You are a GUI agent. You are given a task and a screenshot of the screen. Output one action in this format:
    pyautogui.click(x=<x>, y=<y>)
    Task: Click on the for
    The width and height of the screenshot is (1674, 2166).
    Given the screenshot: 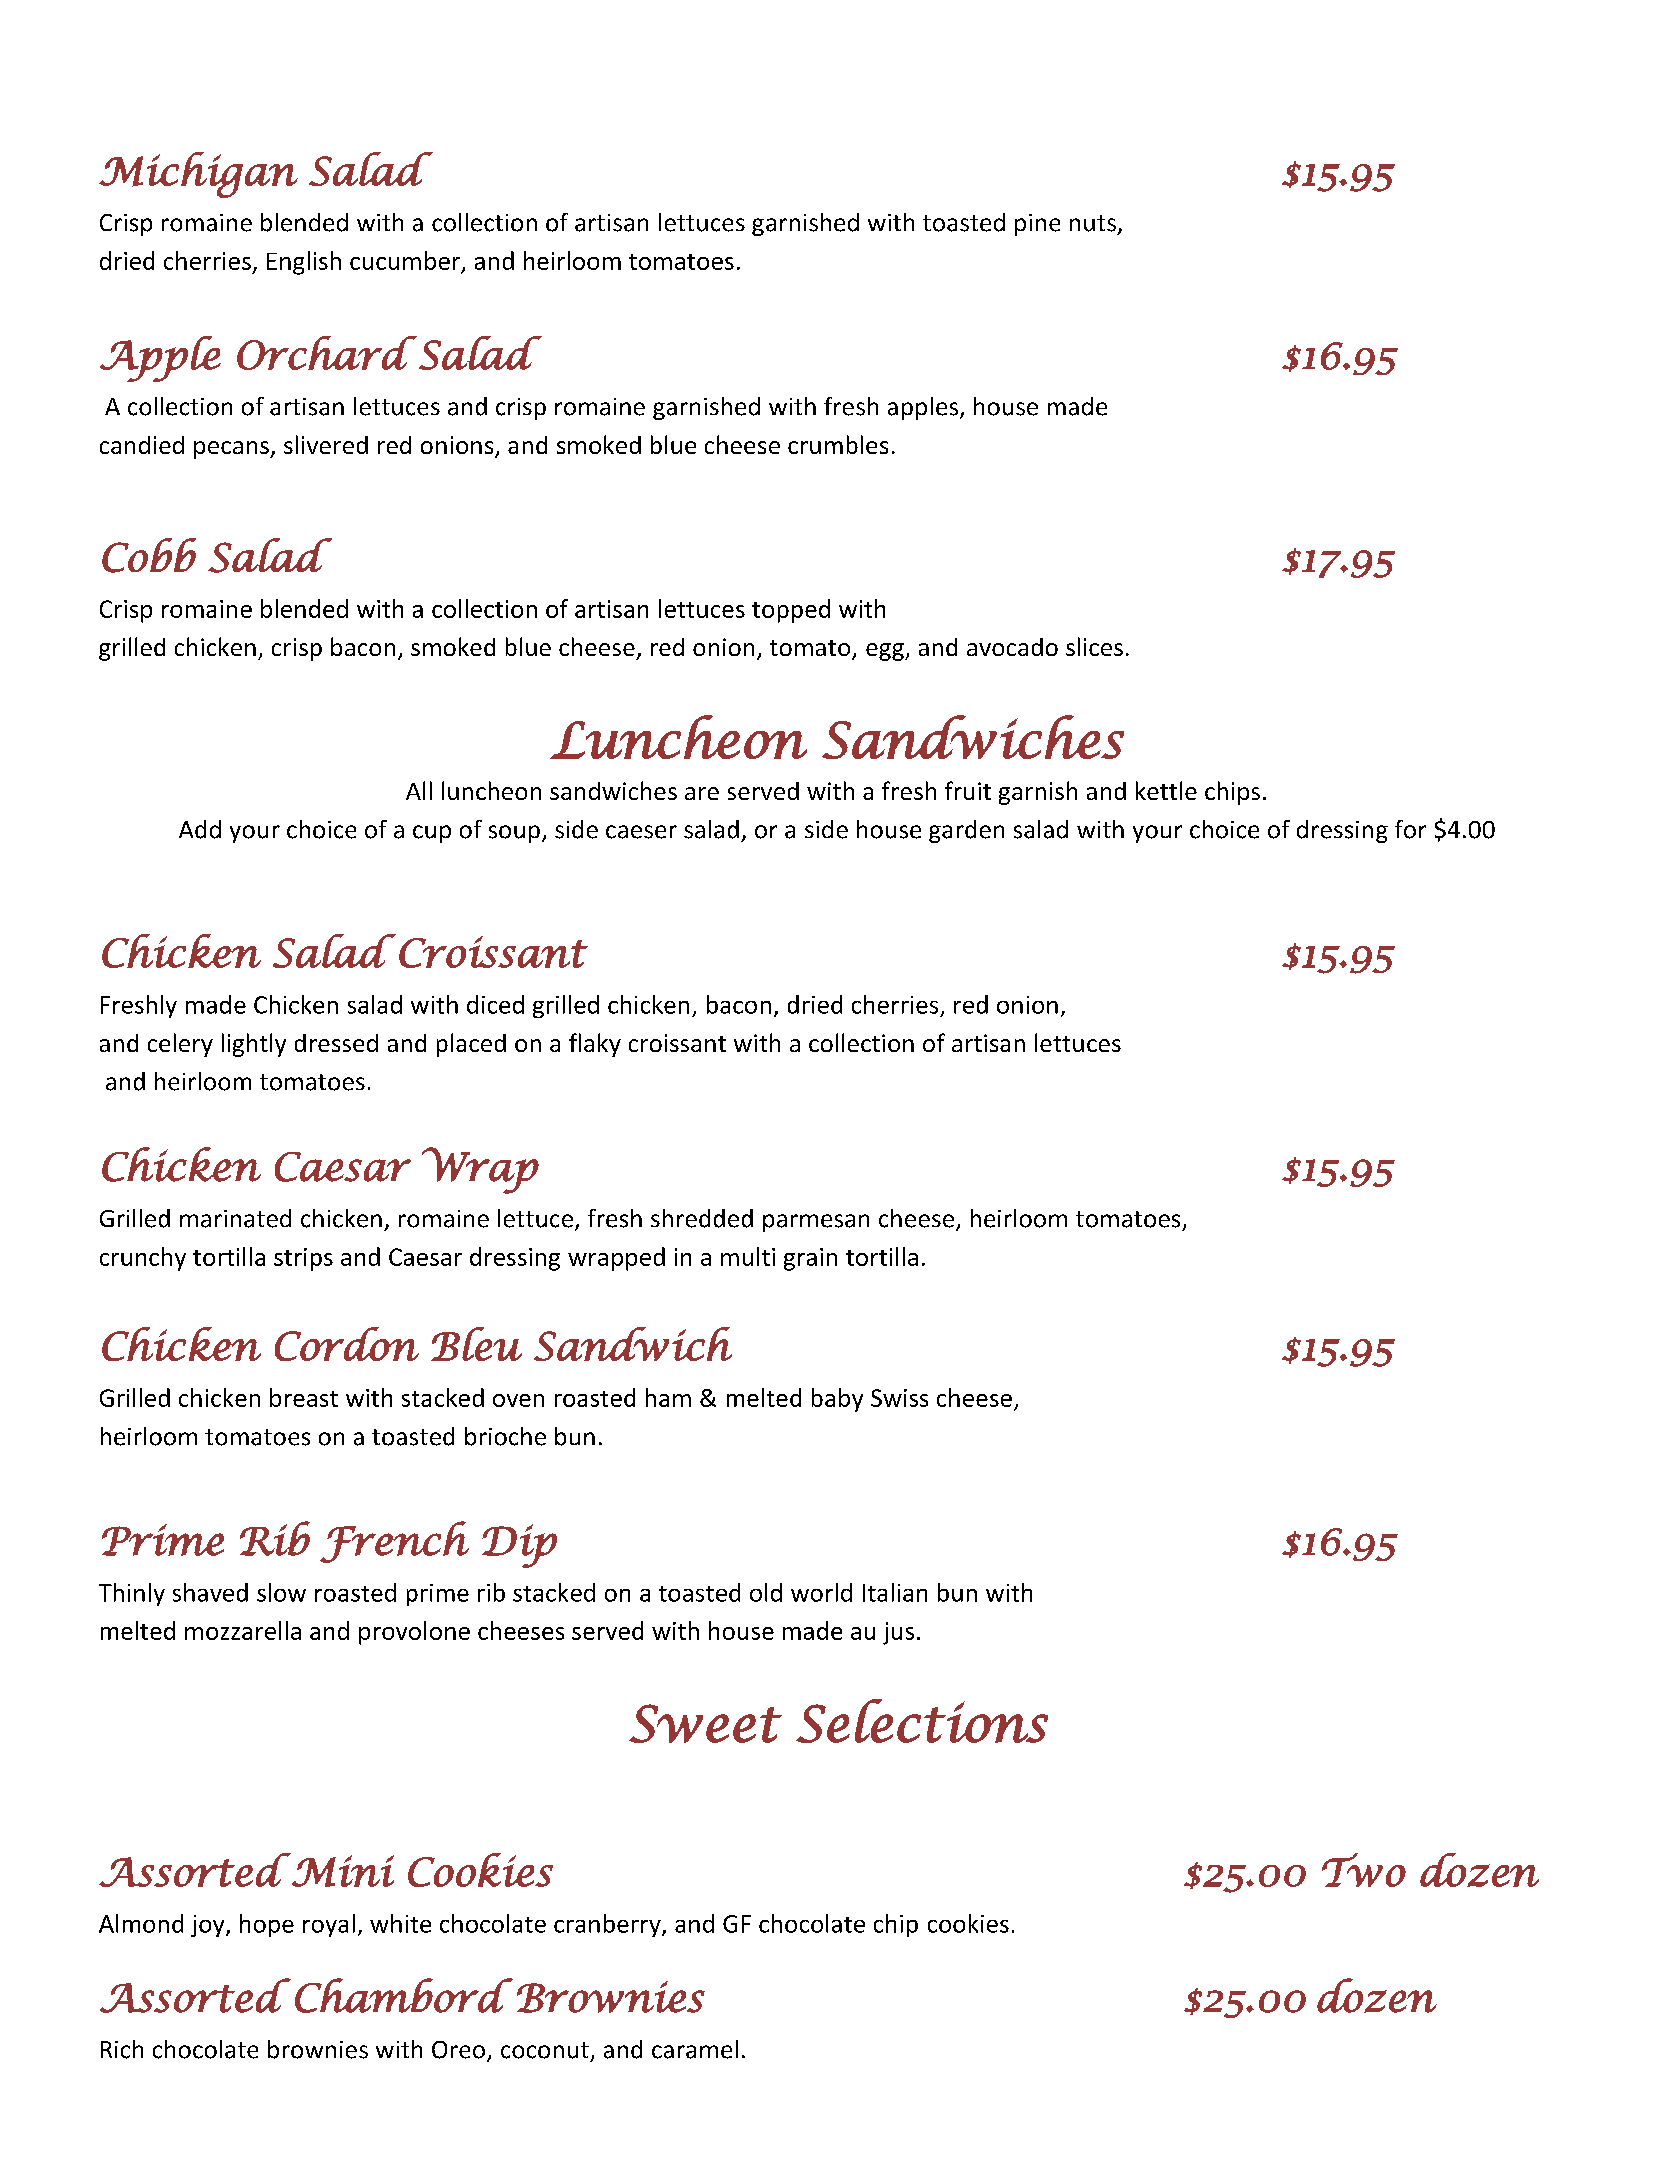 What is the action you would take?
    pyautogui.click(x=1410, y=829)
